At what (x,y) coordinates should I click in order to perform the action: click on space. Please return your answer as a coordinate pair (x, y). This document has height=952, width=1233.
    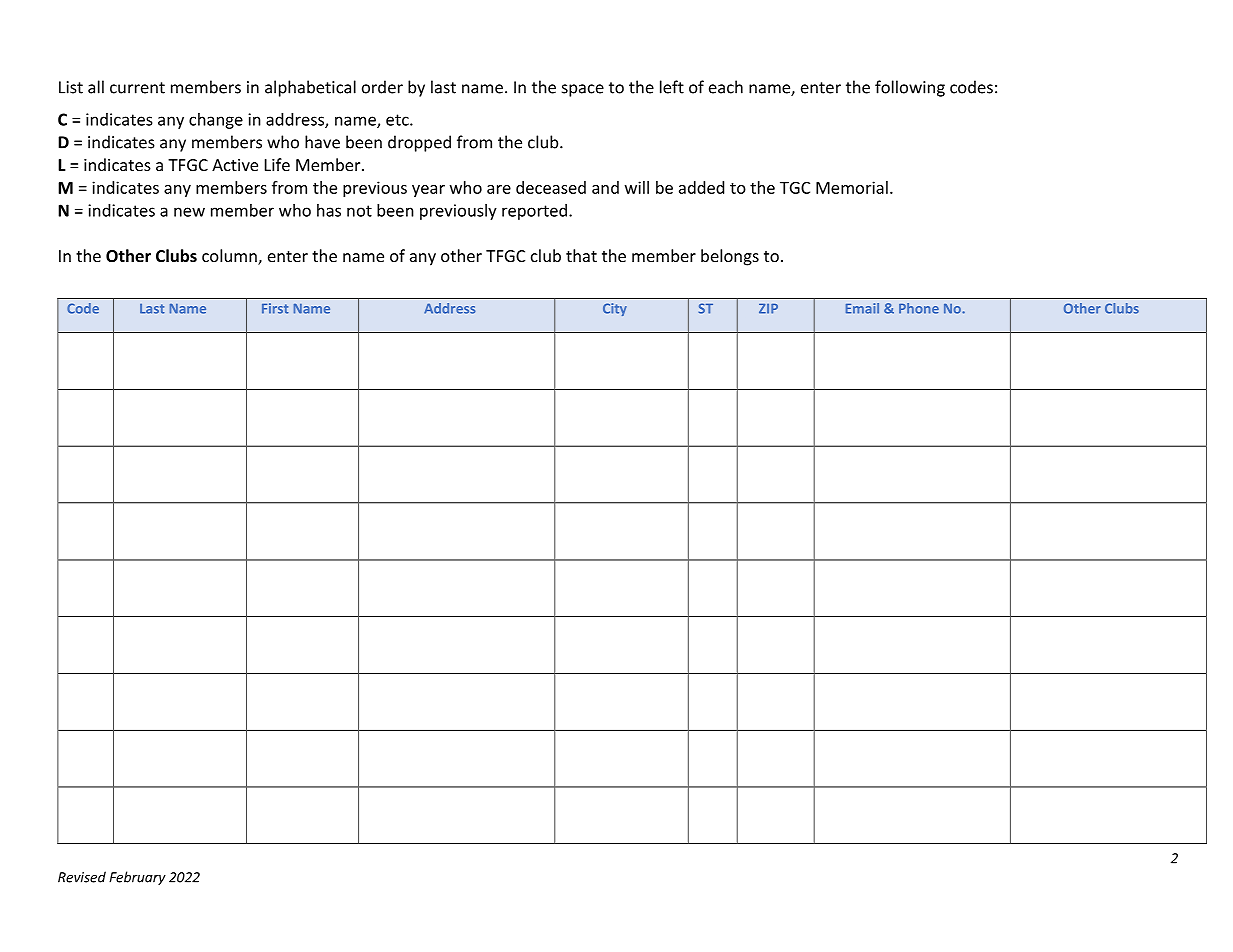
    Looking at the image, I should click on (583, 90).
